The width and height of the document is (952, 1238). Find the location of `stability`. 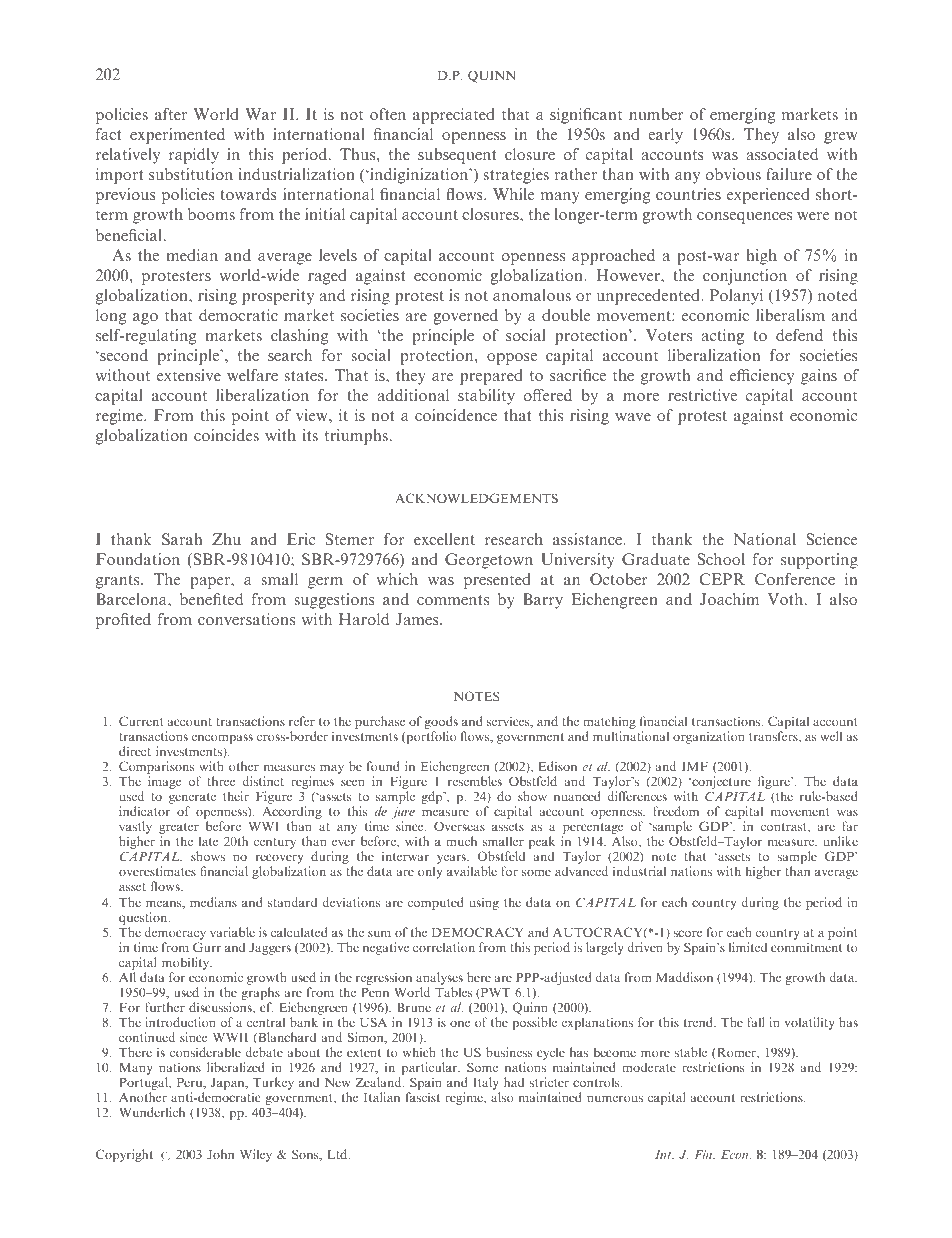

stability is located at coordinates (486, 397).
